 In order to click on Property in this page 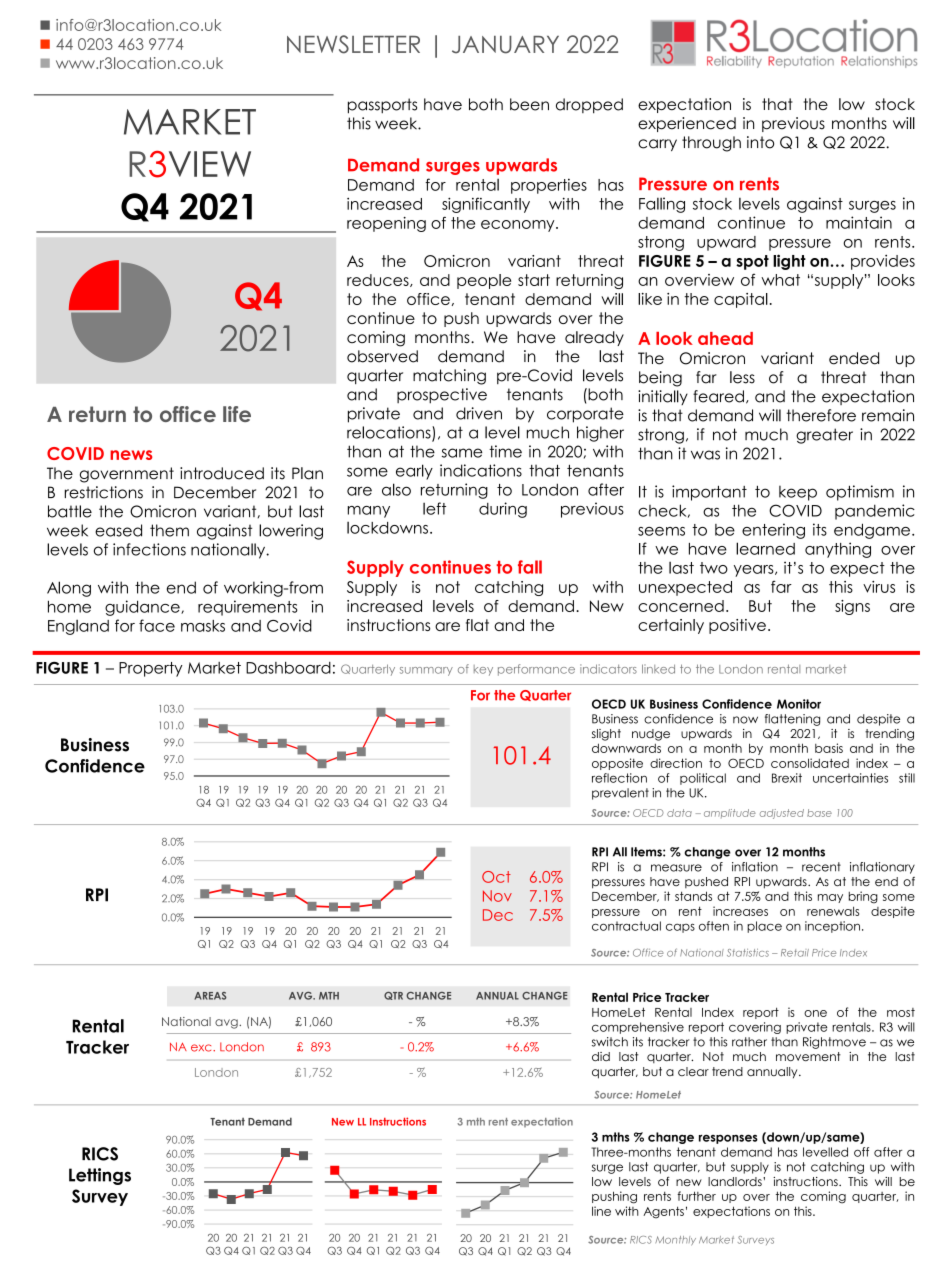, I will do `click(151, 669)`.
